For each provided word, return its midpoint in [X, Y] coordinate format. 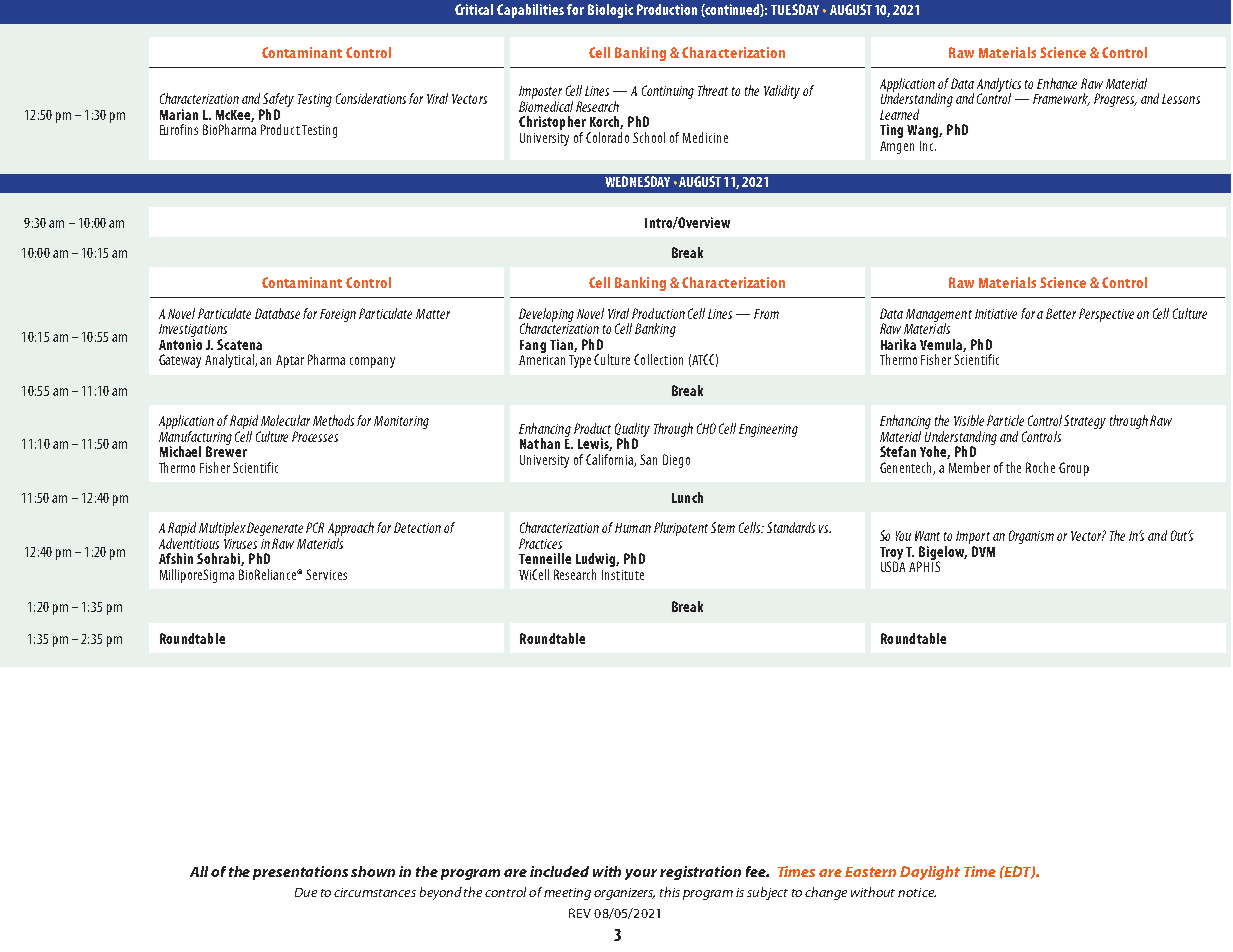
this [670, 892]
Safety [278, 101]
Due [306, 892]
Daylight [930, 873]
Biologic [610, 11]
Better [1061, 313]
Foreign [338, 315]
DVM [983, 551]
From [766, 314]
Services [326, 574]
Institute [623, 575]
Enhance [1057, 83]
